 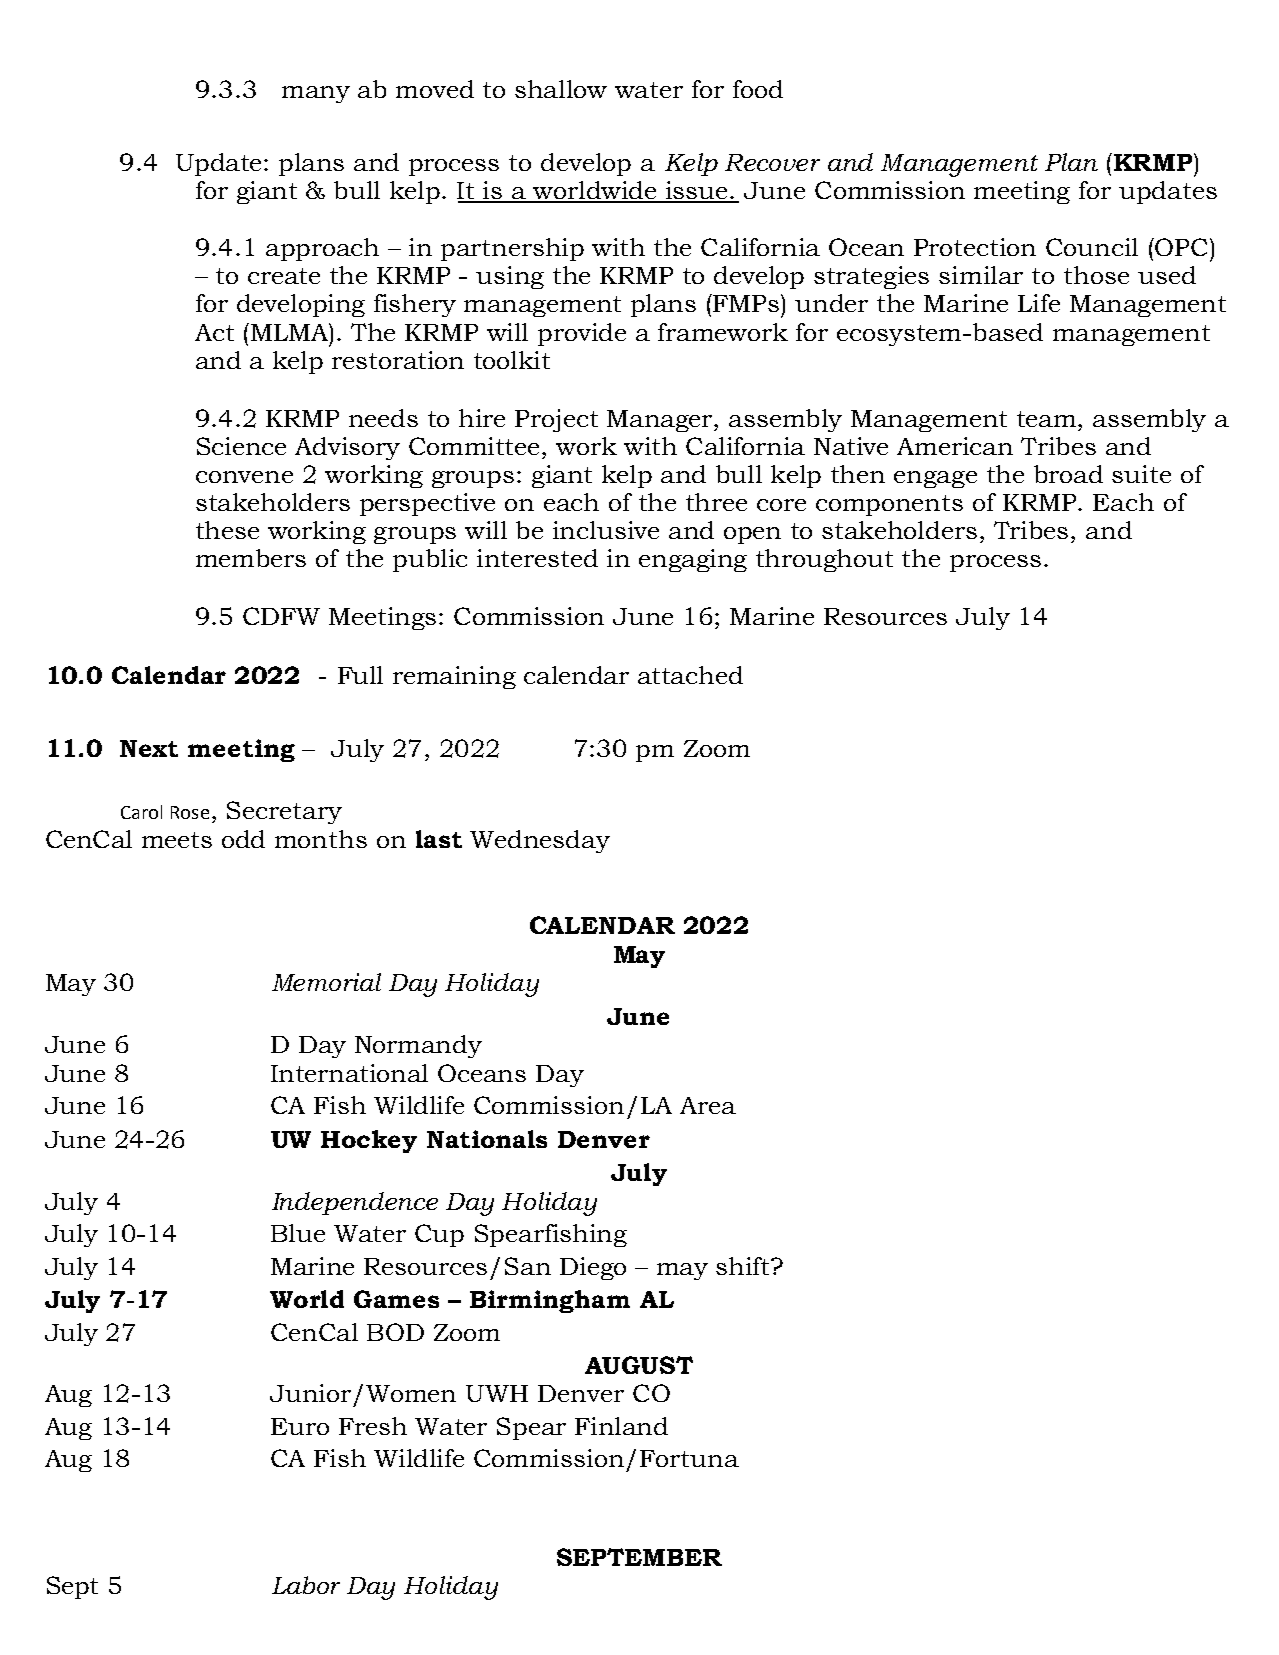 I want to click on many, so click(x=316, y=94).
